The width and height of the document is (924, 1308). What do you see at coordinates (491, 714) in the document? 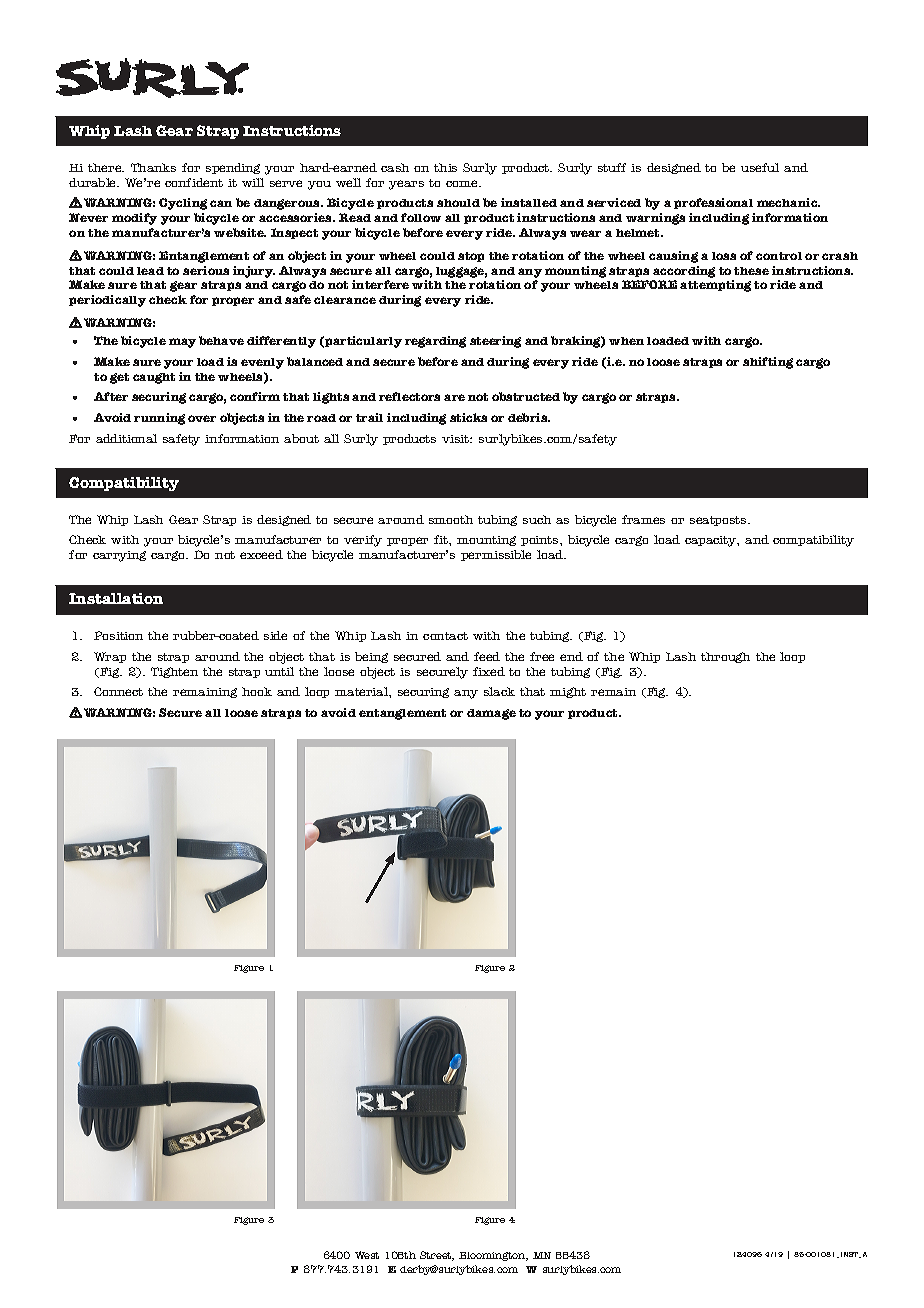
I see `damage` at bounding box center [491, 714].
